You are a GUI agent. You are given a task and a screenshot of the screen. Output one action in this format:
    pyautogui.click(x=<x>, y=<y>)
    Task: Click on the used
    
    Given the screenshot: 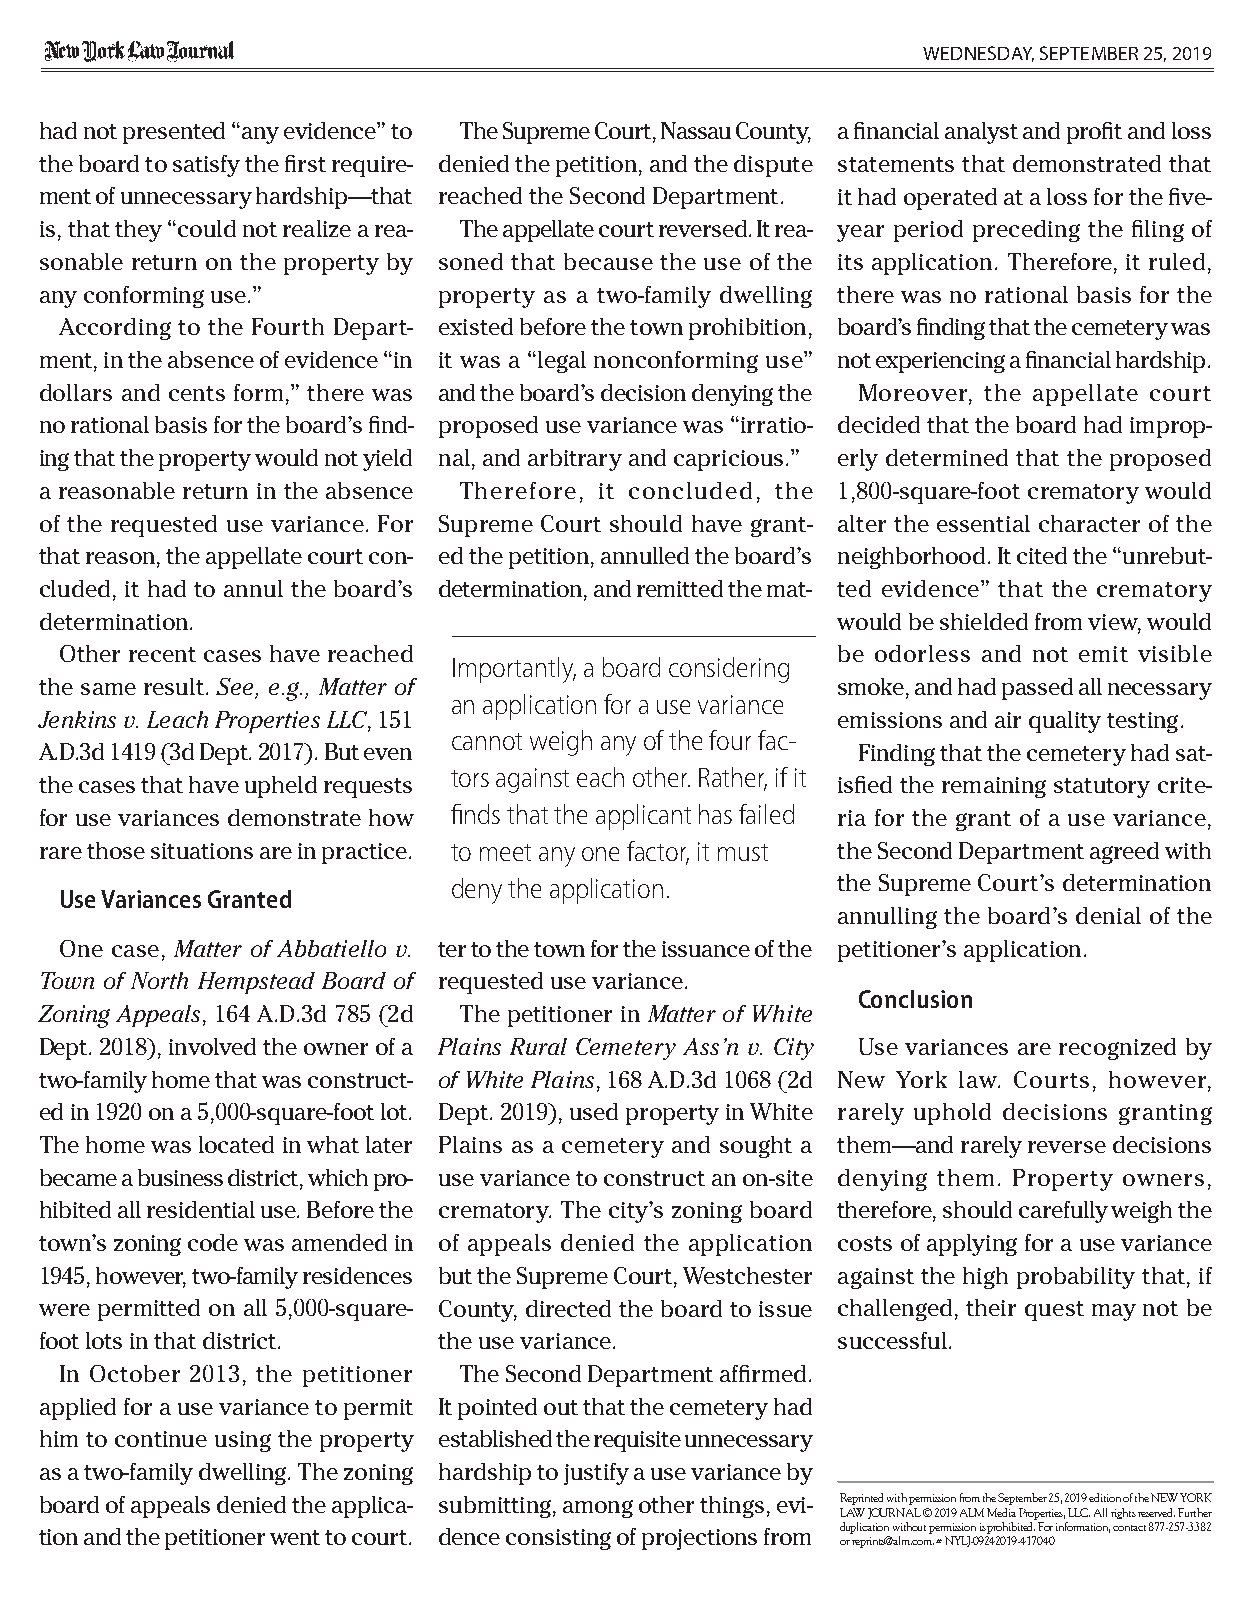 What is the action you would take?
    pyautogui.click(x=594, y=1111)
